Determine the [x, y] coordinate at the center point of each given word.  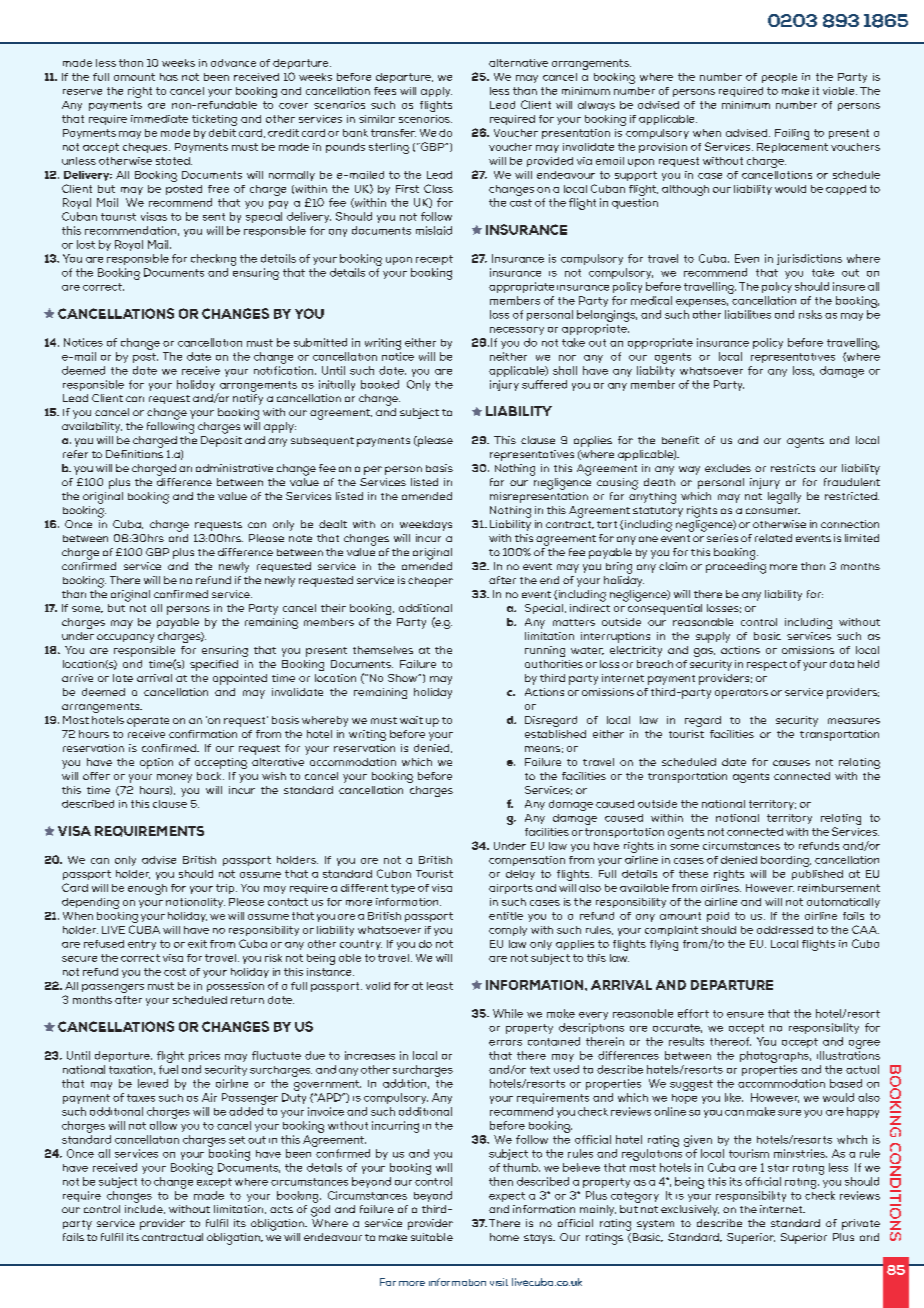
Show [404, 678]
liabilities [748, 314]
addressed [785, 930]
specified [214, 665]
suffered [544, 384]
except [214, 1183]
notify [248, 399]
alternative [518, 63]
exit [197, 944]
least [440, 986]
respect [767, 666]
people [779, 78]
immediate [159, 119]
